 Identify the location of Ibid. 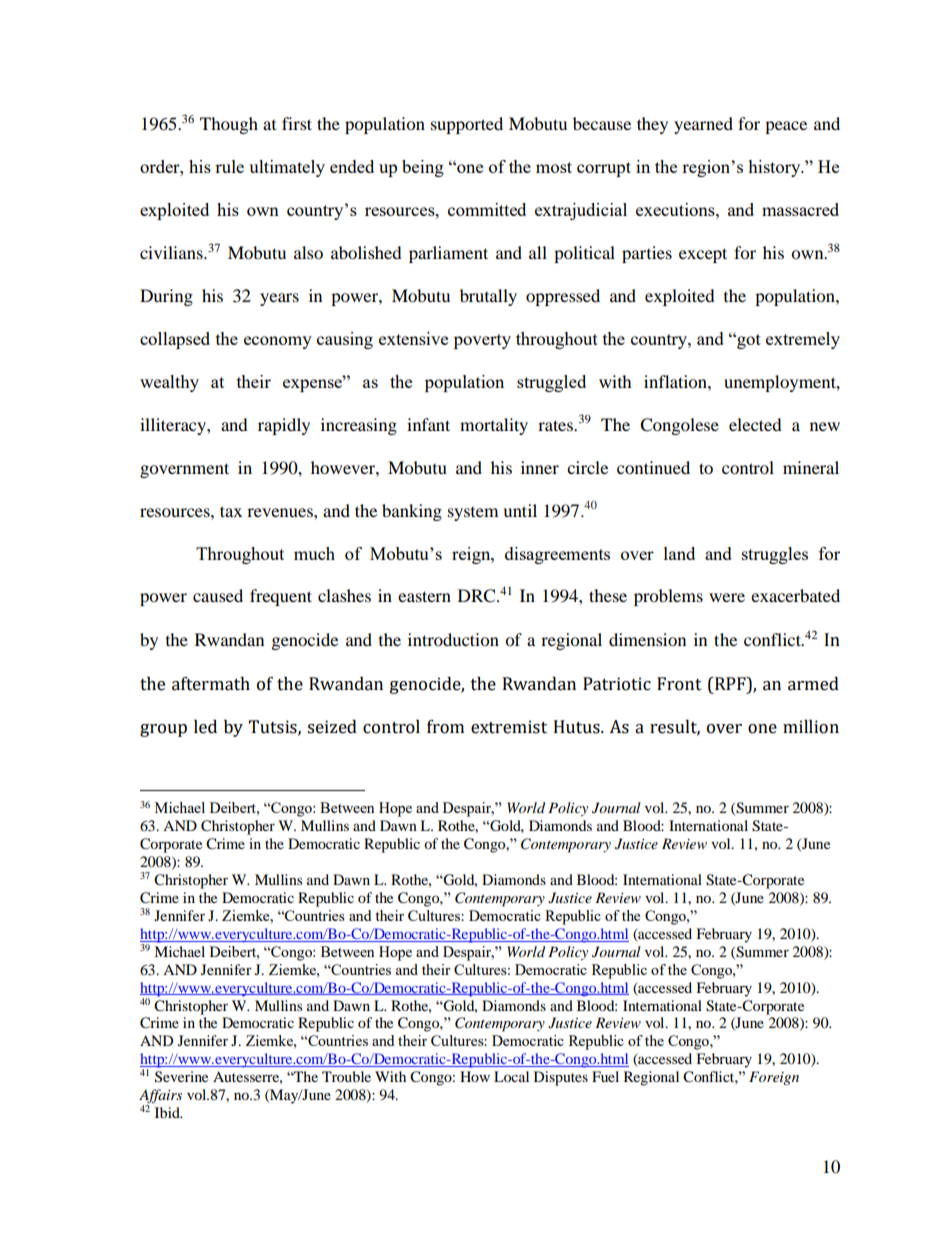
(168, 1112).
